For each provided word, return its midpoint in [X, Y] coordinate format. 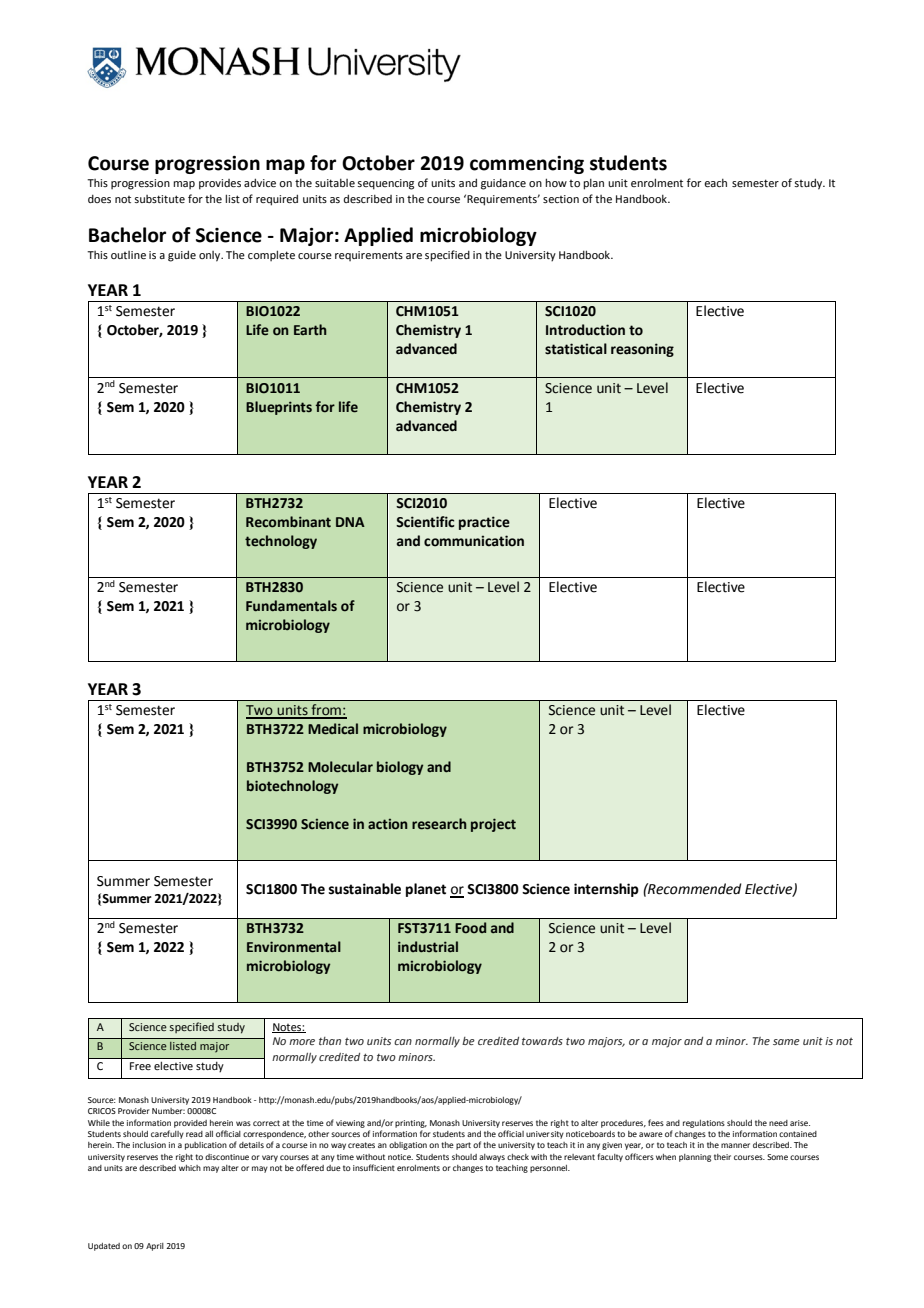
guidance [503, 184]
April [155, 1247]
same [786, 1042]
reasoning [642, 350]
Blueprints [279, 408]
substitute [159, 199]
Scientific [425, 522]
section [561, 199]
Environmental [294, 947]
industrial [428, 946]
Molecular [340, 767]
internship [606, 890]
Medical [333, 729]
